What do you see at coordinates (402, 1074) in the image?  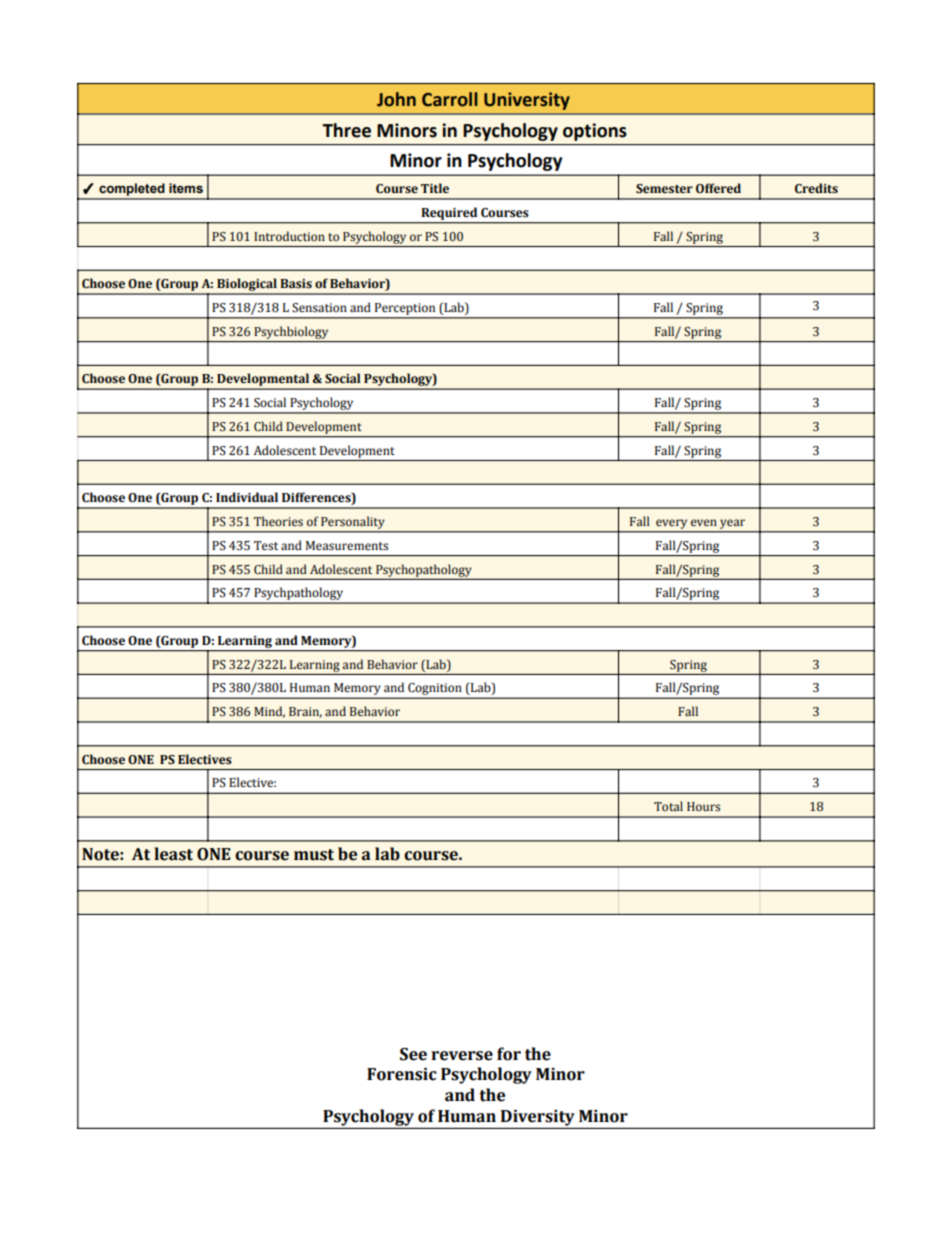 I see `Forensic` at bounding box center [402, 1074].
